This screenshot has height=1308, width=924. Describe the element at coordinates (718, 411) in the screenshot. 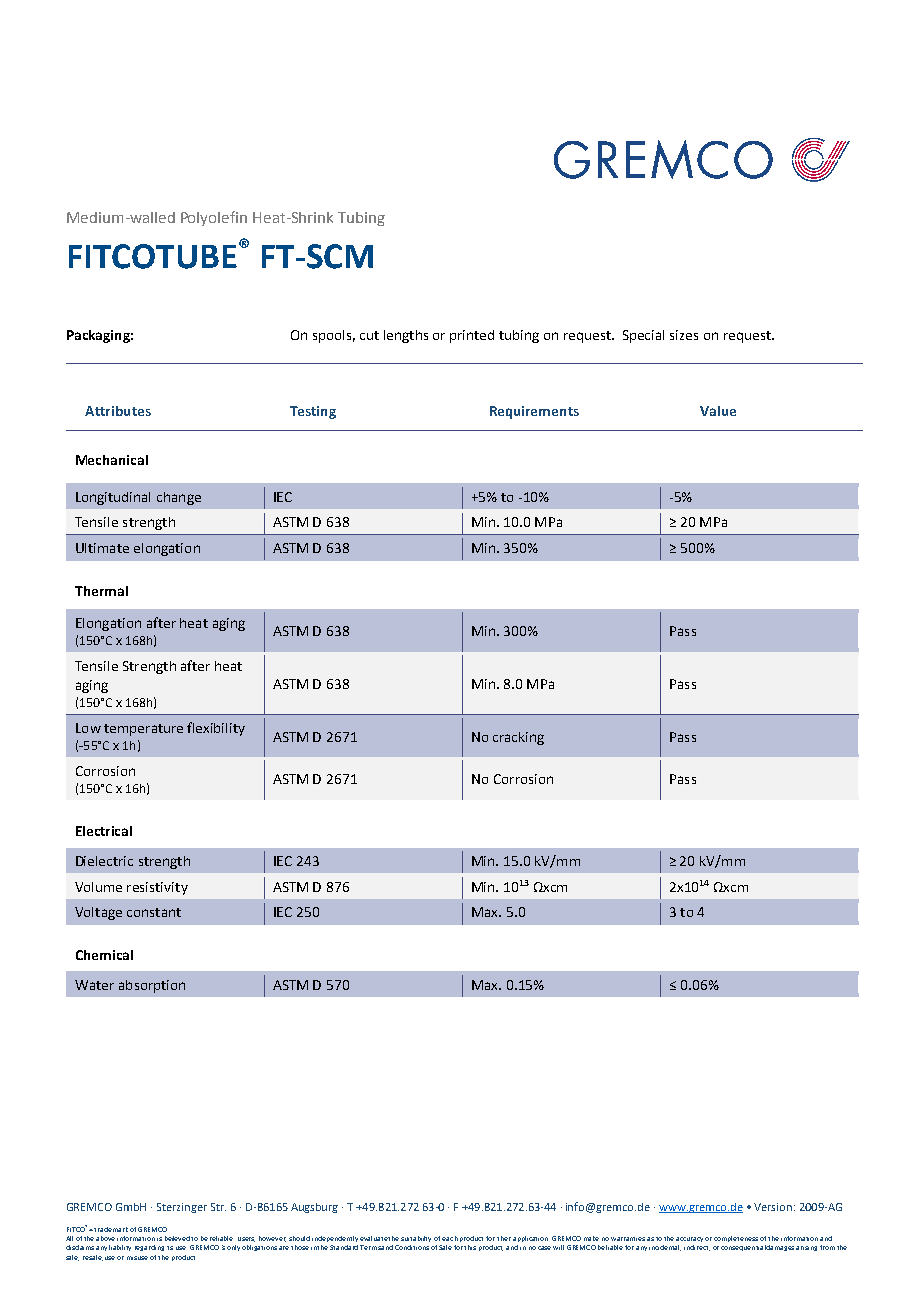

I see `Value` at that location.
